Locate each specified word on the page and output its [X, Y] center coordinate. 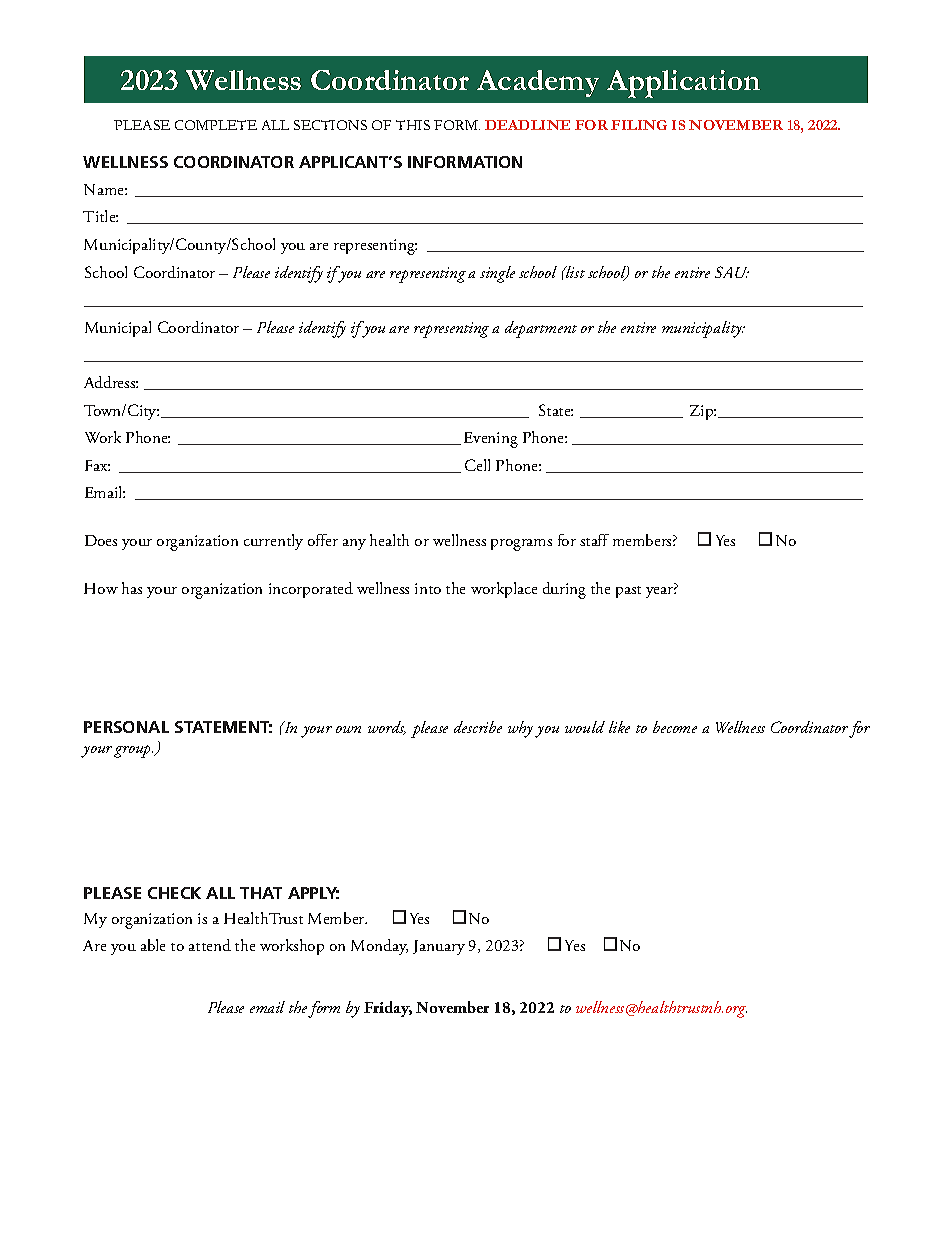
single [497, 274]
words [387, 728]
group [133, 751]
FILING [639, 125]
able [153, 945]
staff [594, 540]
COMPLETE [216, 125]
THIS [413, 125]
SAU [732, 272]
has [132, 588]
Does [101, 540]
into [428, 588]
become [675, 727]
